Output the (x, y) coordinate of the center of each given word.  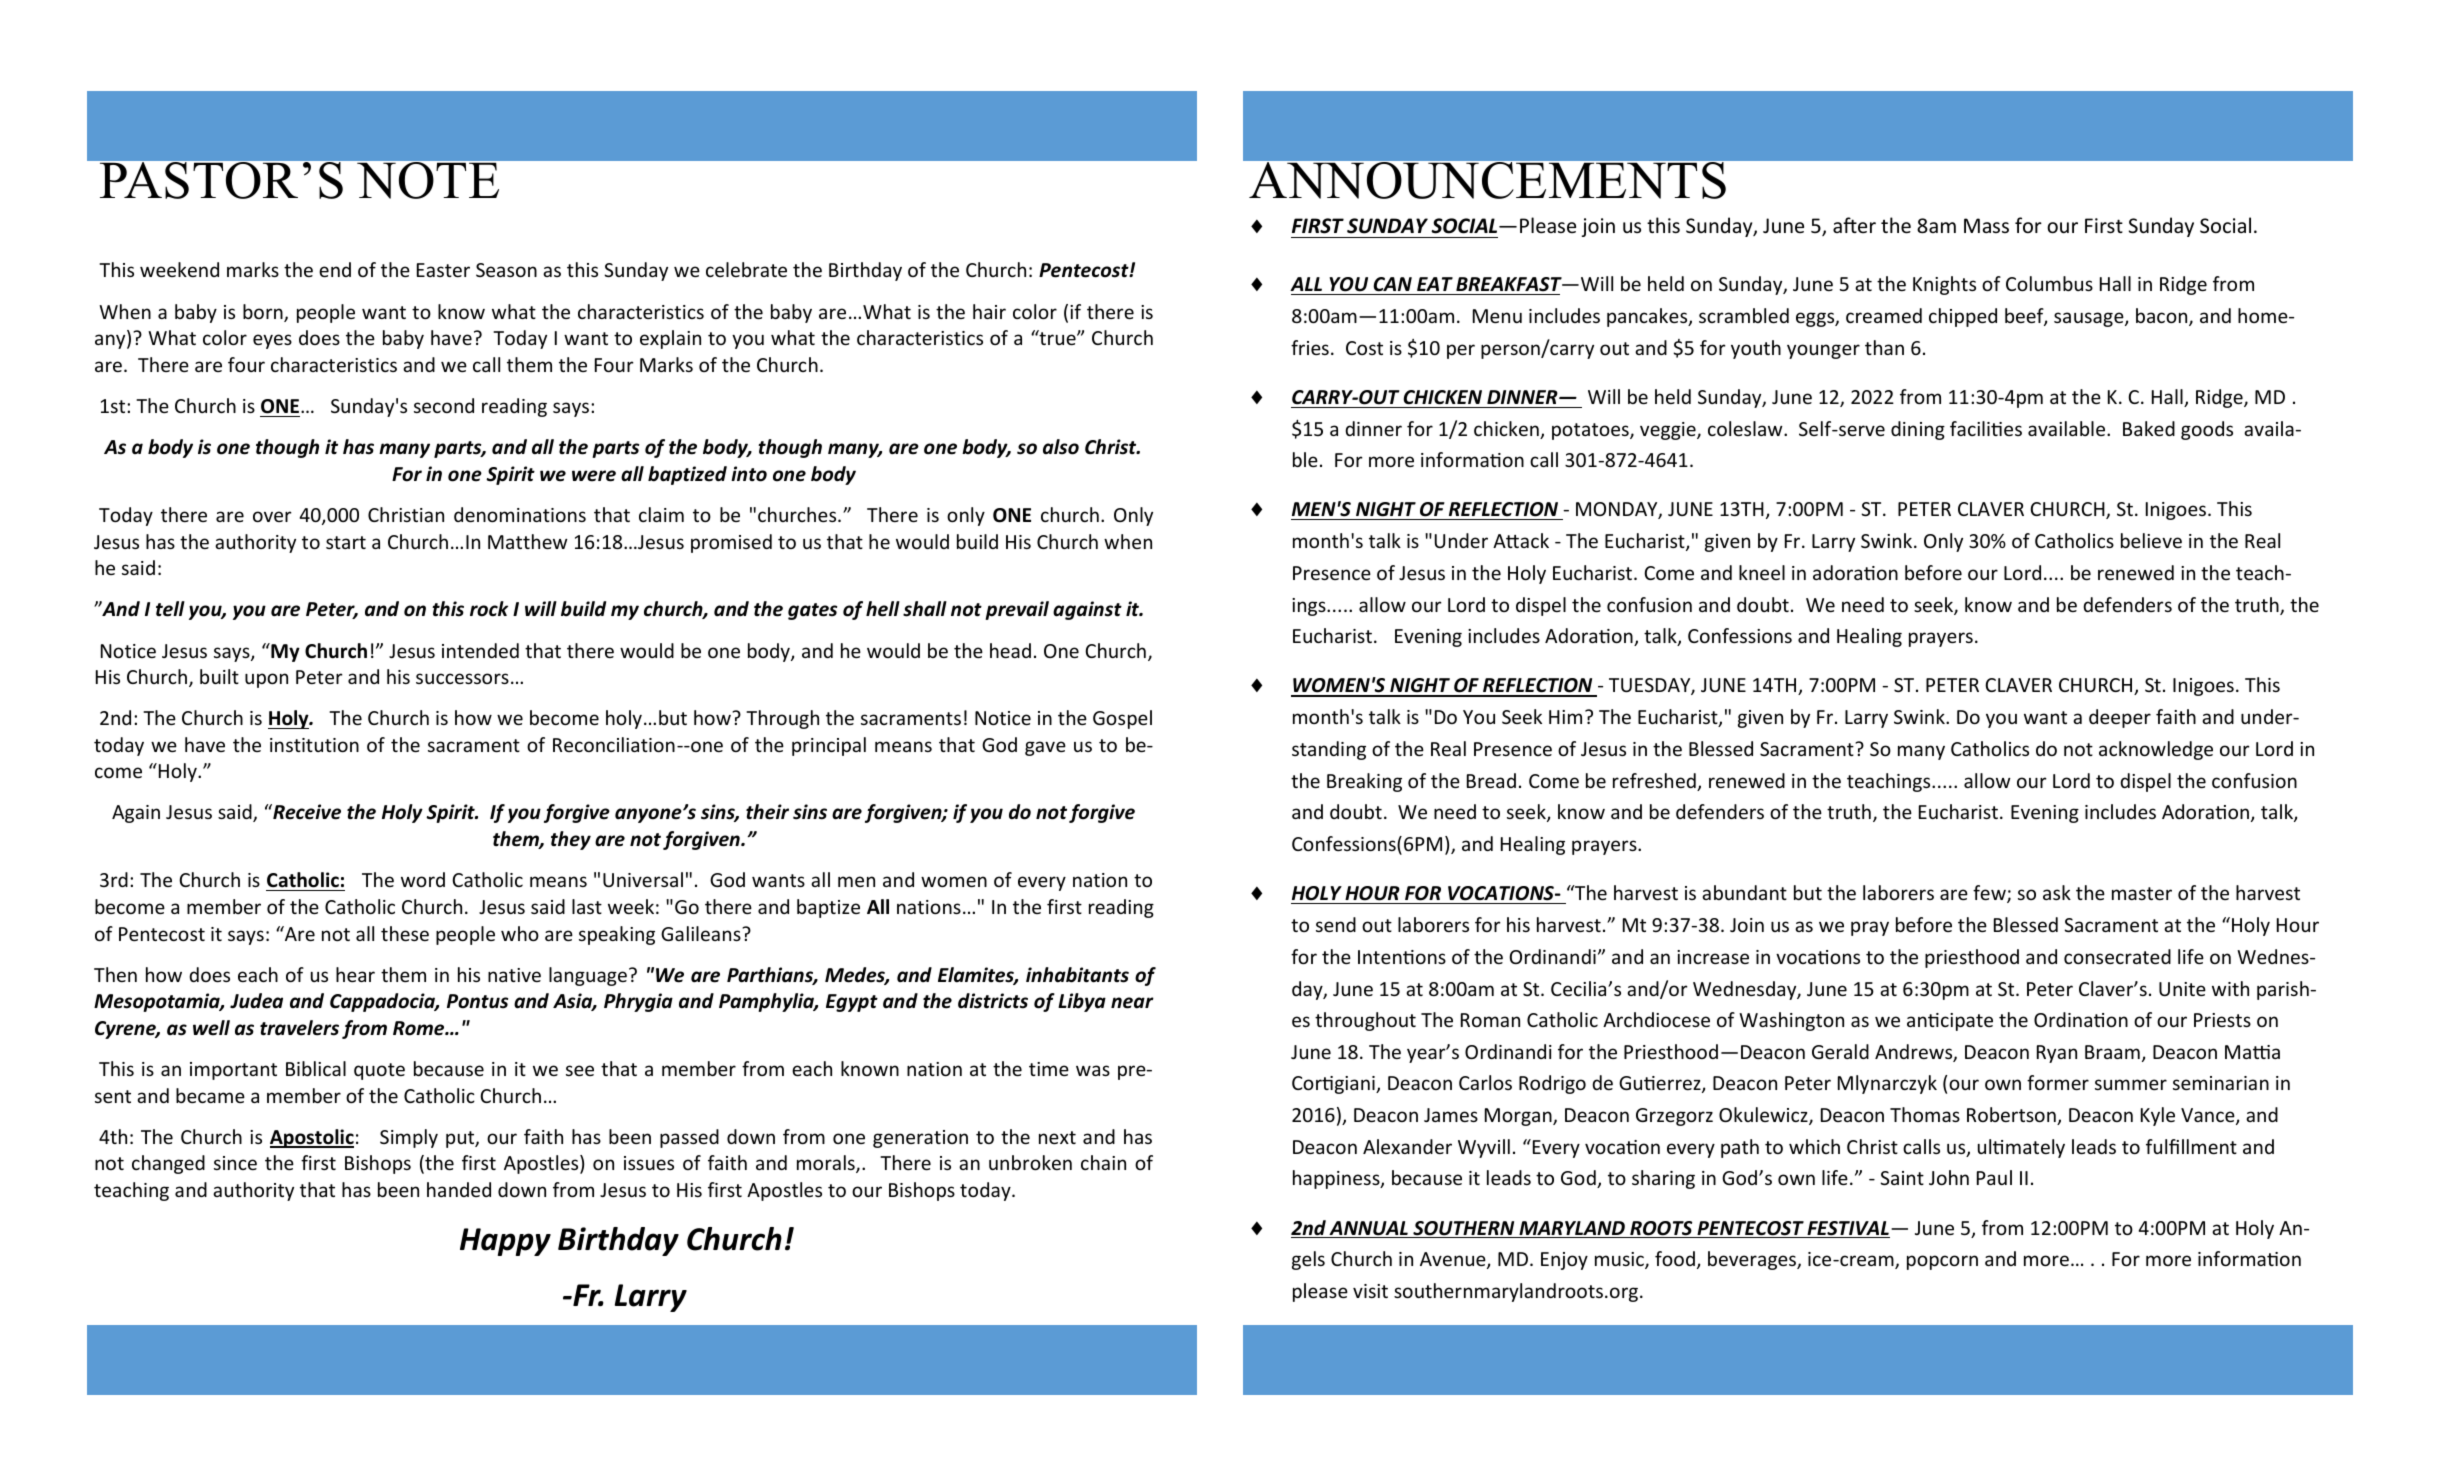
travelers (299, 1028)
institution (314, 745)
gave (1045, 748)
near (1132, 1003)
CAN (1392, 284)
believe (2151, 540)
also (1061, 447)
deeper (2120, 718)
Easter (443, 270)
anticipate (1950, 1022)
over (272, 516)
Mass (1986, 225)
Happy (505, 1242)
